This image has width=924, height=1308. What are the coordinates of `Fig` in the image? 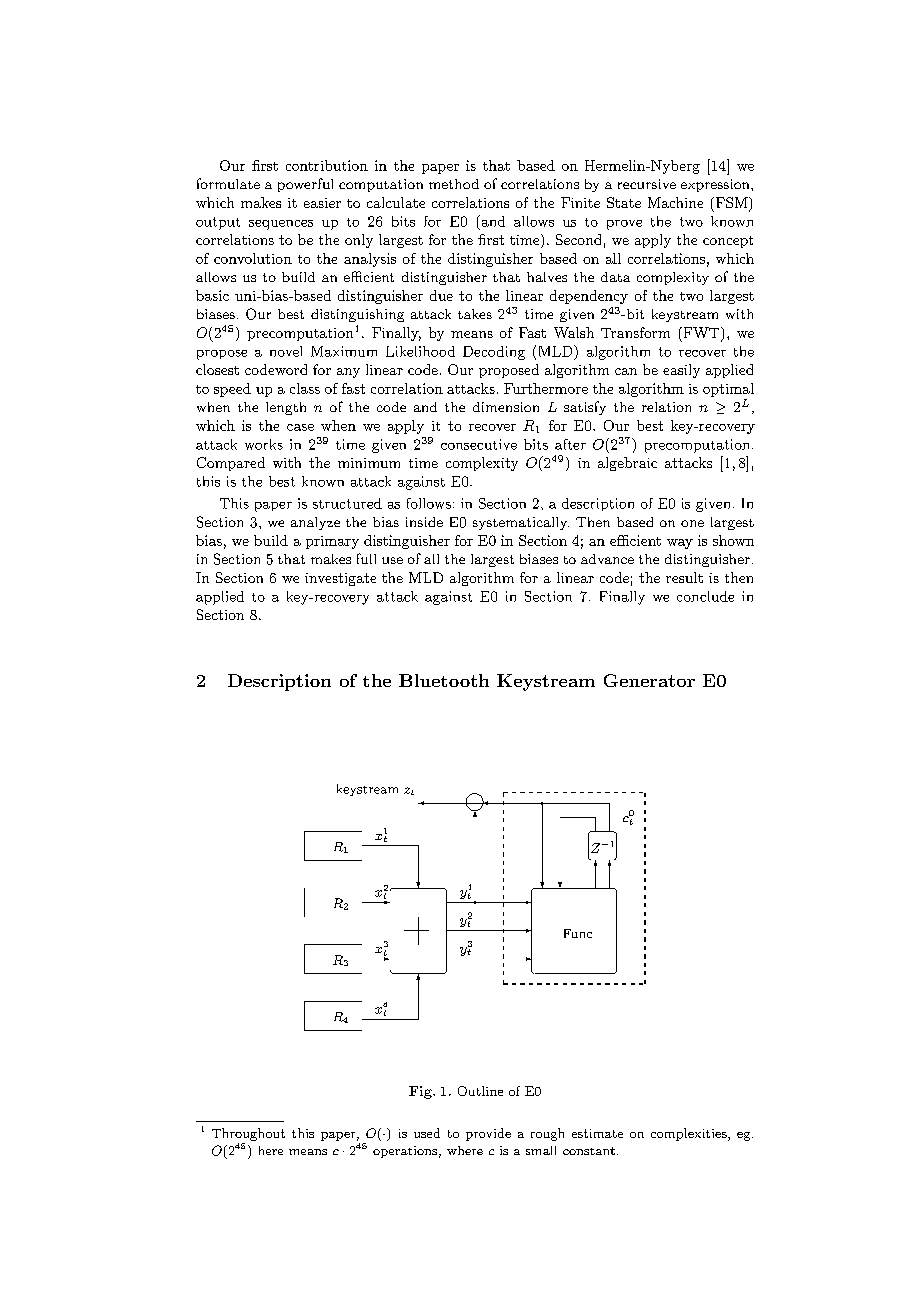 It's located at (421, 1092).
